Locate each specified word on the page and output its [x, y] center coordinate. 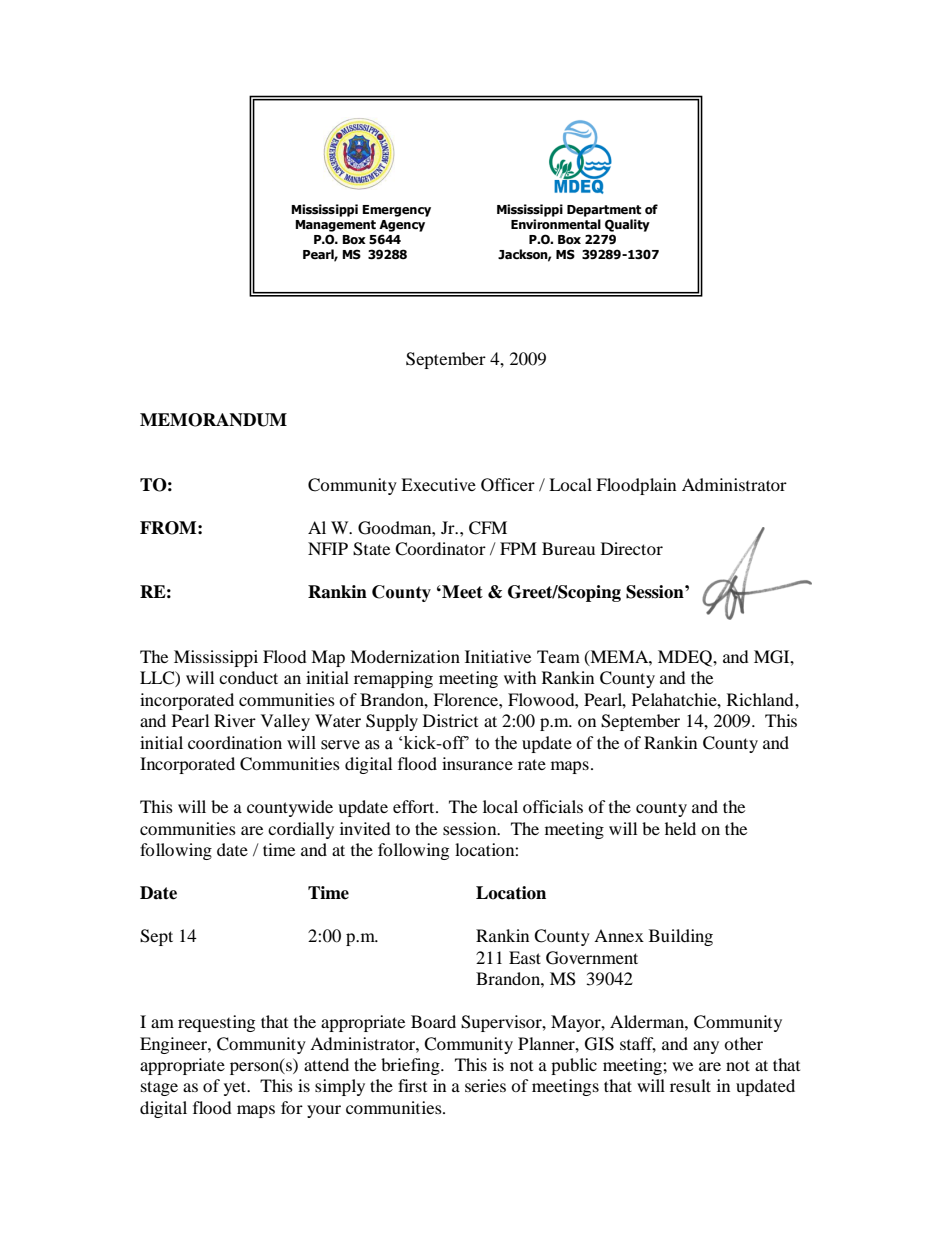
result [690, 1085]
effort [415, 806]
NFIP [328, 548]
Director [632, 548]
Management [335, 226]
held [680, 828]
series [485, 1085]
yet [236, 1088]
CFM [488, 528]
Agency [402, 226]
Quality [627, 225]
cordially [301, 830]
